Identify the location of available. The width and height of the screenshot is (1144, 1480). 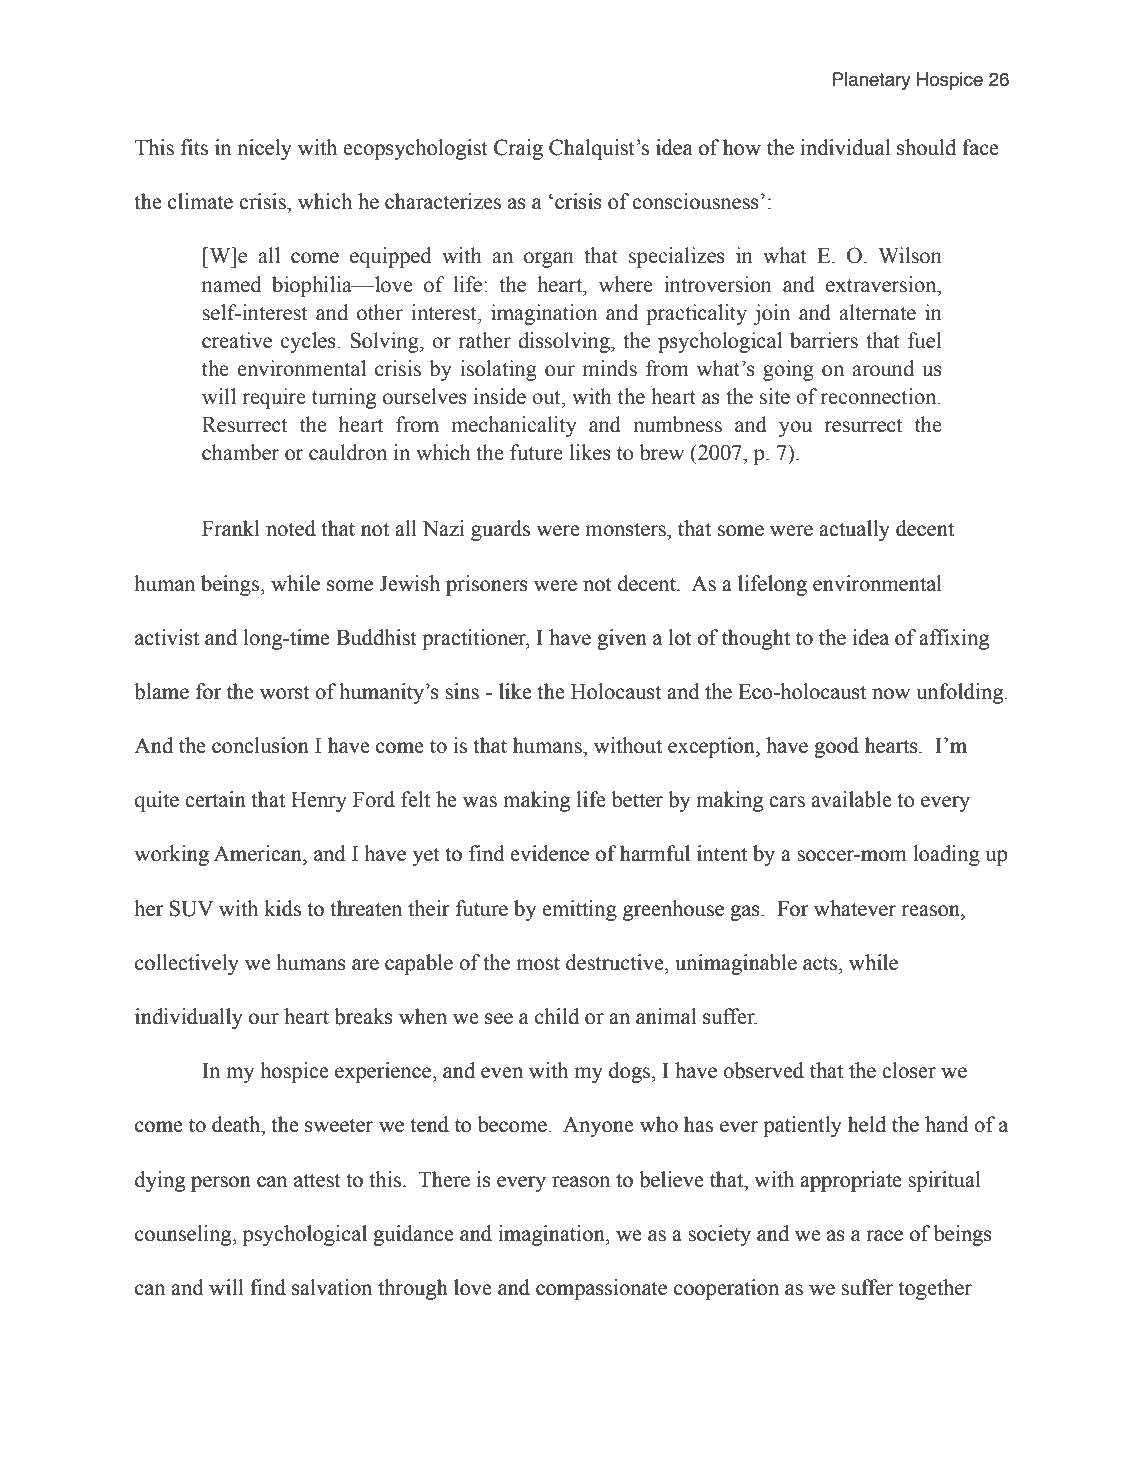
(851, 799).
